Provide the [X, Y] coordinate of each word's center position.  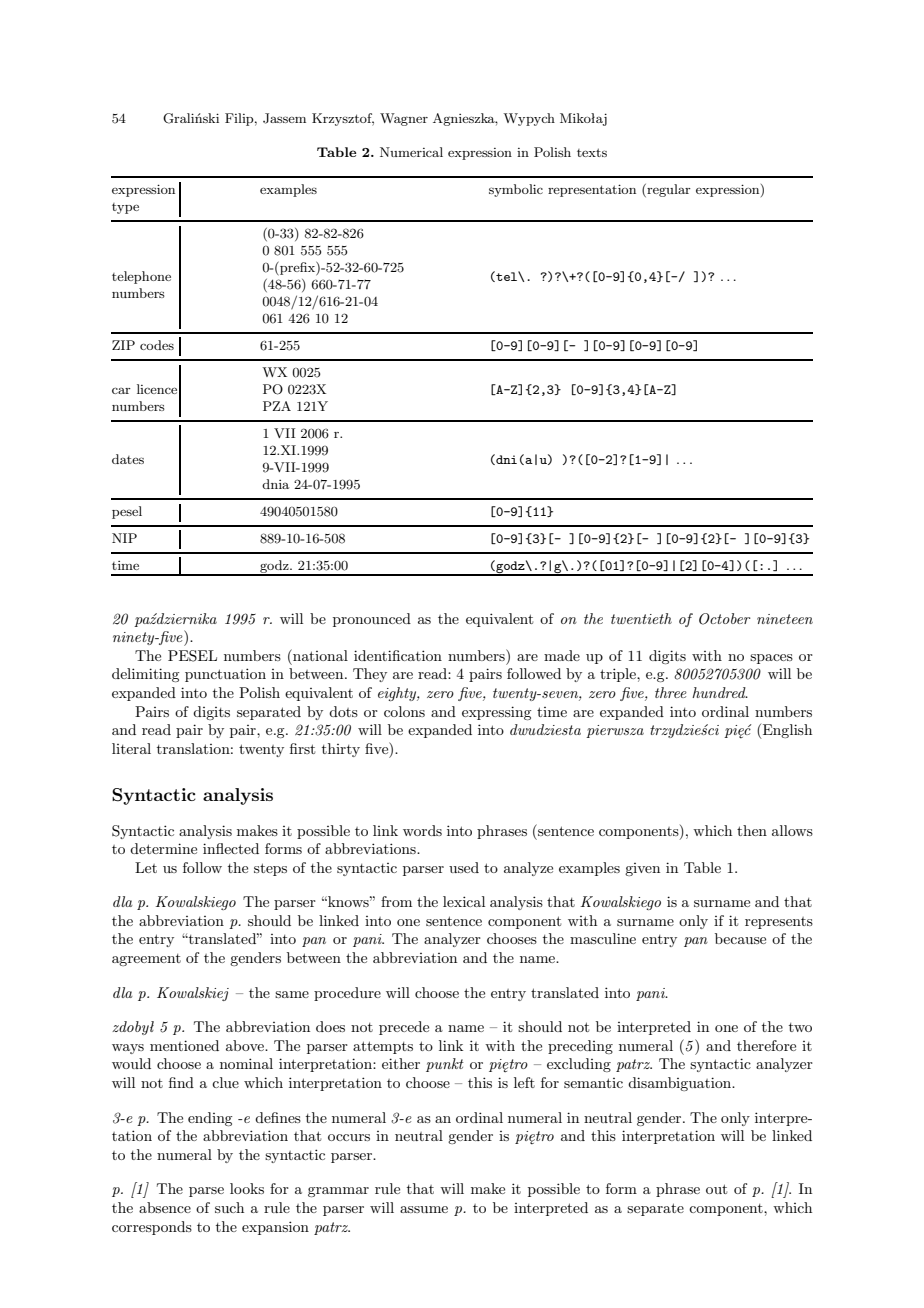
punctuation [225, 675]
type [125, 208]
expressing [496, 713]
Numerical [411, 152]
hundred [720, 692]
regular [668, 190]
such [229, 1207]
